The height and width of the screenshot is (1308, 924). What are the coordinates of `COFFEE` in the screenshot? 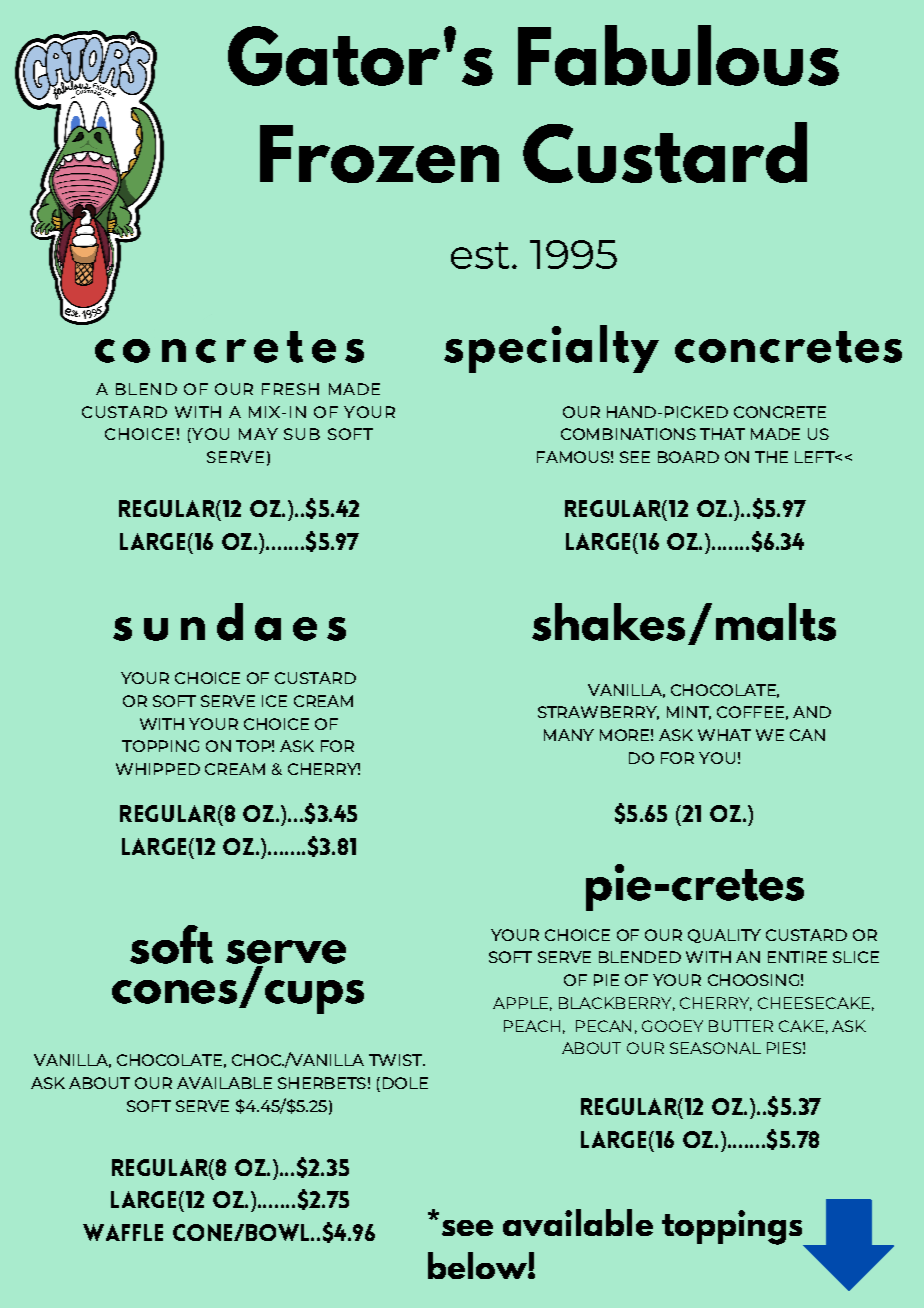 It's located at (750, 712).
